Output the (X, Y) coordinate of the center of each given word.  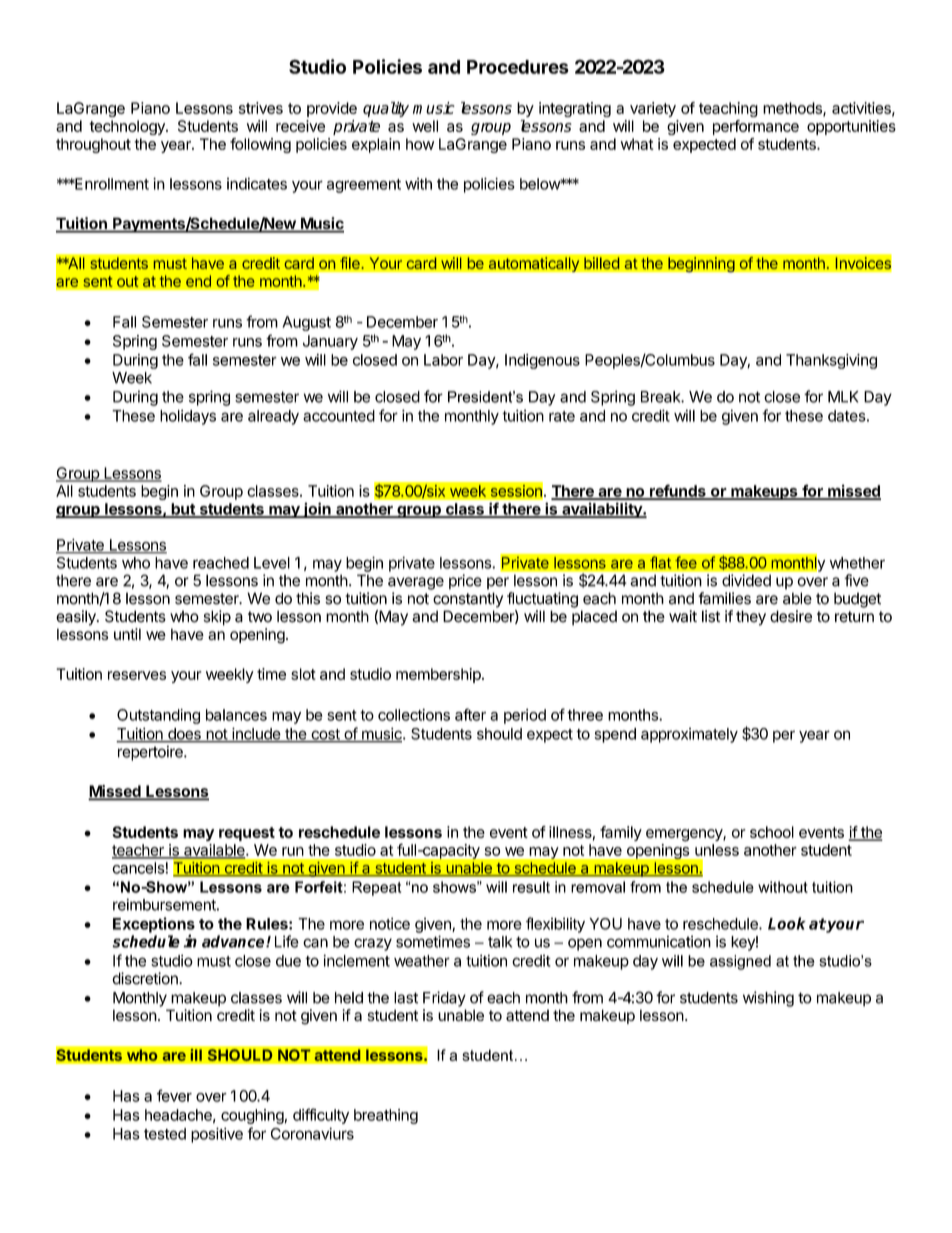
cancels (139, 868)
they (751, 618)
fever (174, 1095)
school (772, 832)
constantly (468, 600)
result (531, 887)
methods (793, 109)
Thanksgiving (831, 361)
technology (128, 127)
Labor (443, 360)
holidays (188, 417)
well (425, 126)
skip (217, 618)
